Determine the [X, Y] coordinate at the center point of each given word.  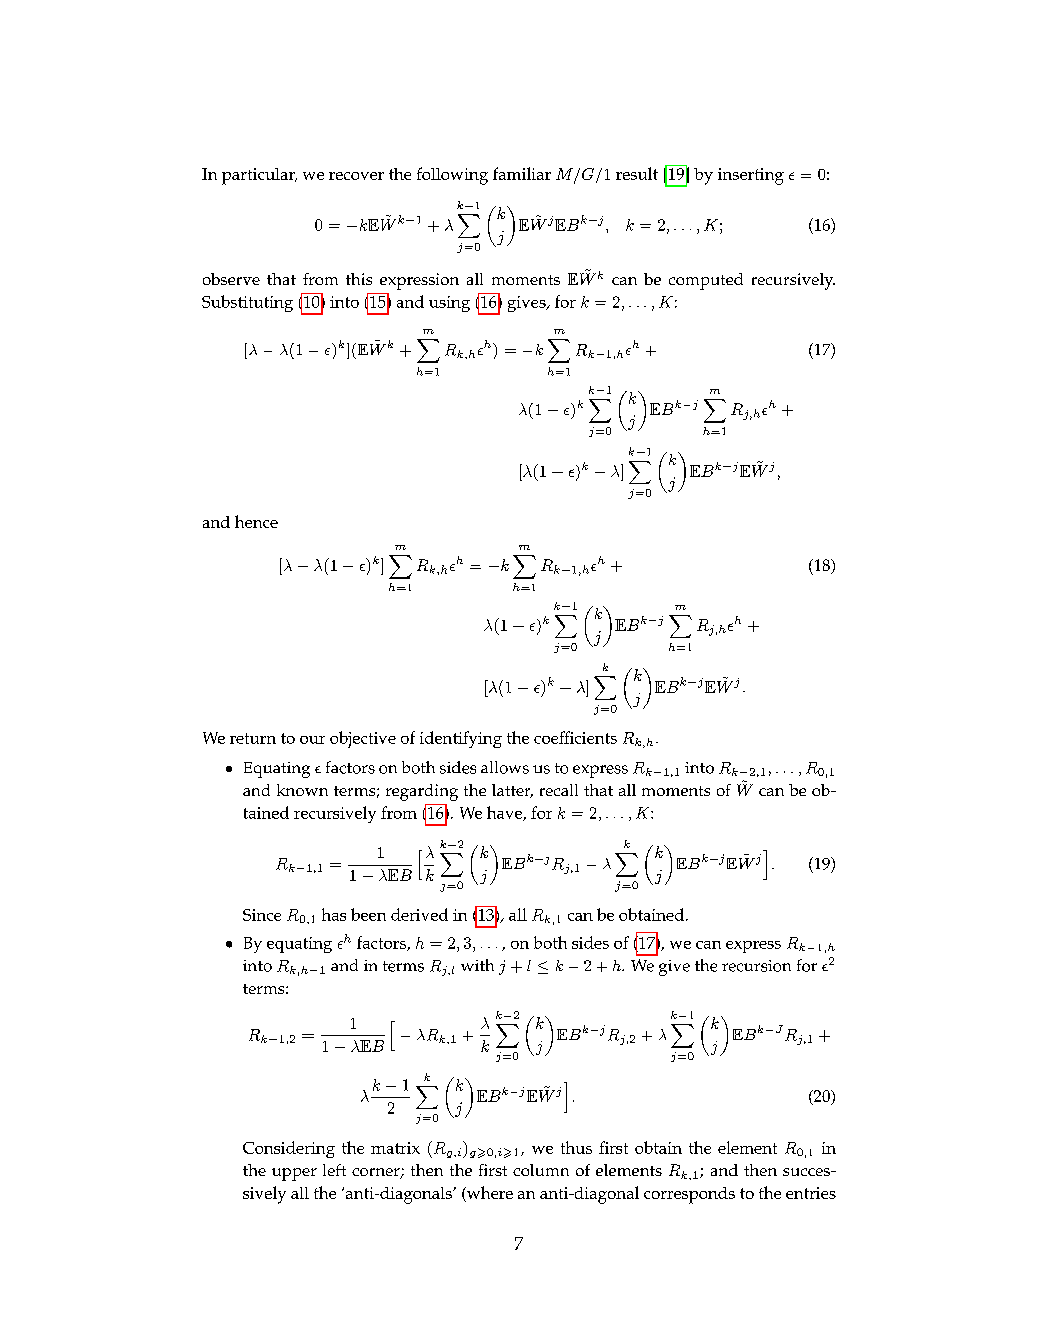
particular [259, 176]
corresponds [689, 1195]
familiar [522, 173]
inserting [751, 176]
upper [294, 1174]
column [541, 1170]
